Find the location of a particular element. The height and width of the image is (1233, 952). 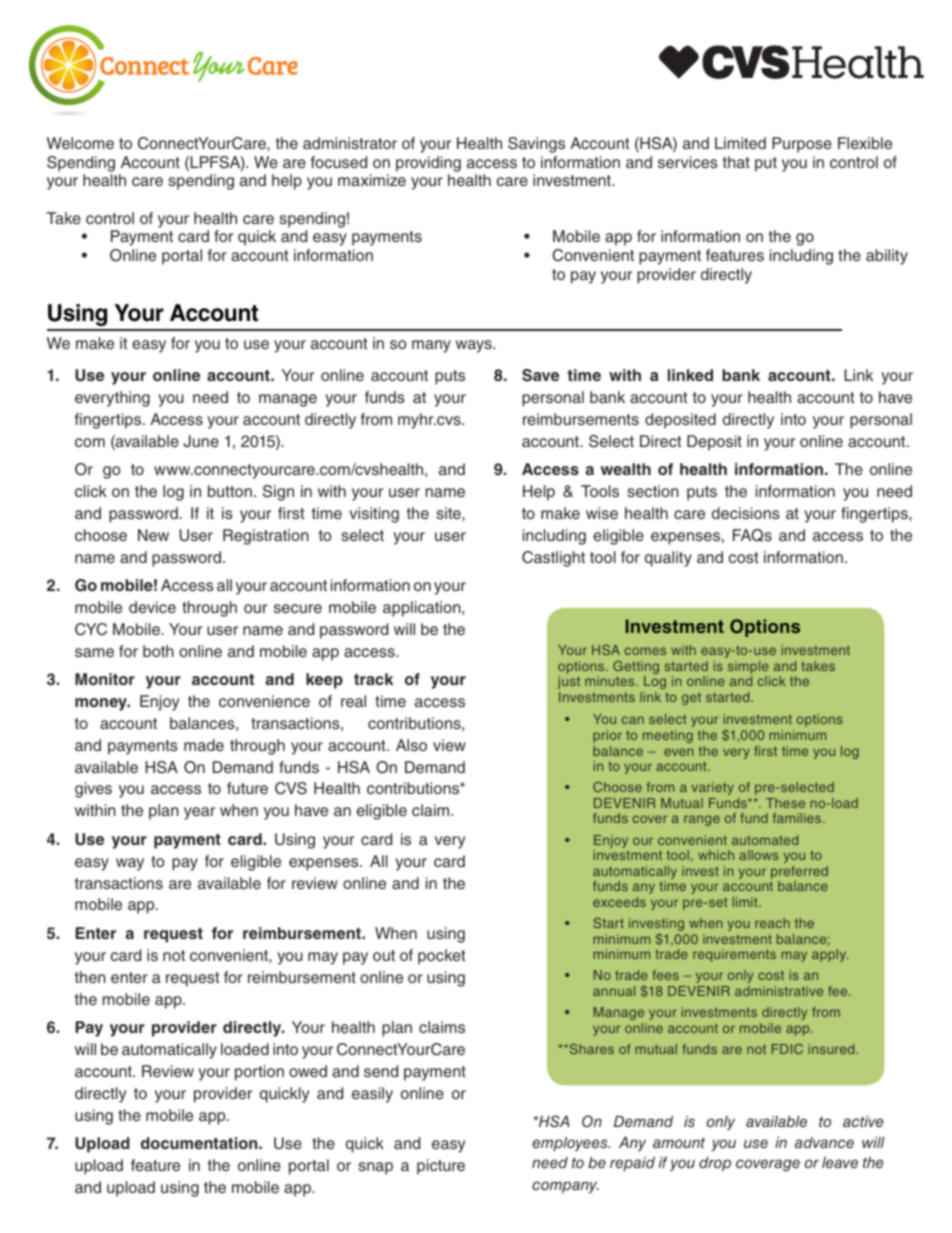

just is located at coordinates (568, 682).
